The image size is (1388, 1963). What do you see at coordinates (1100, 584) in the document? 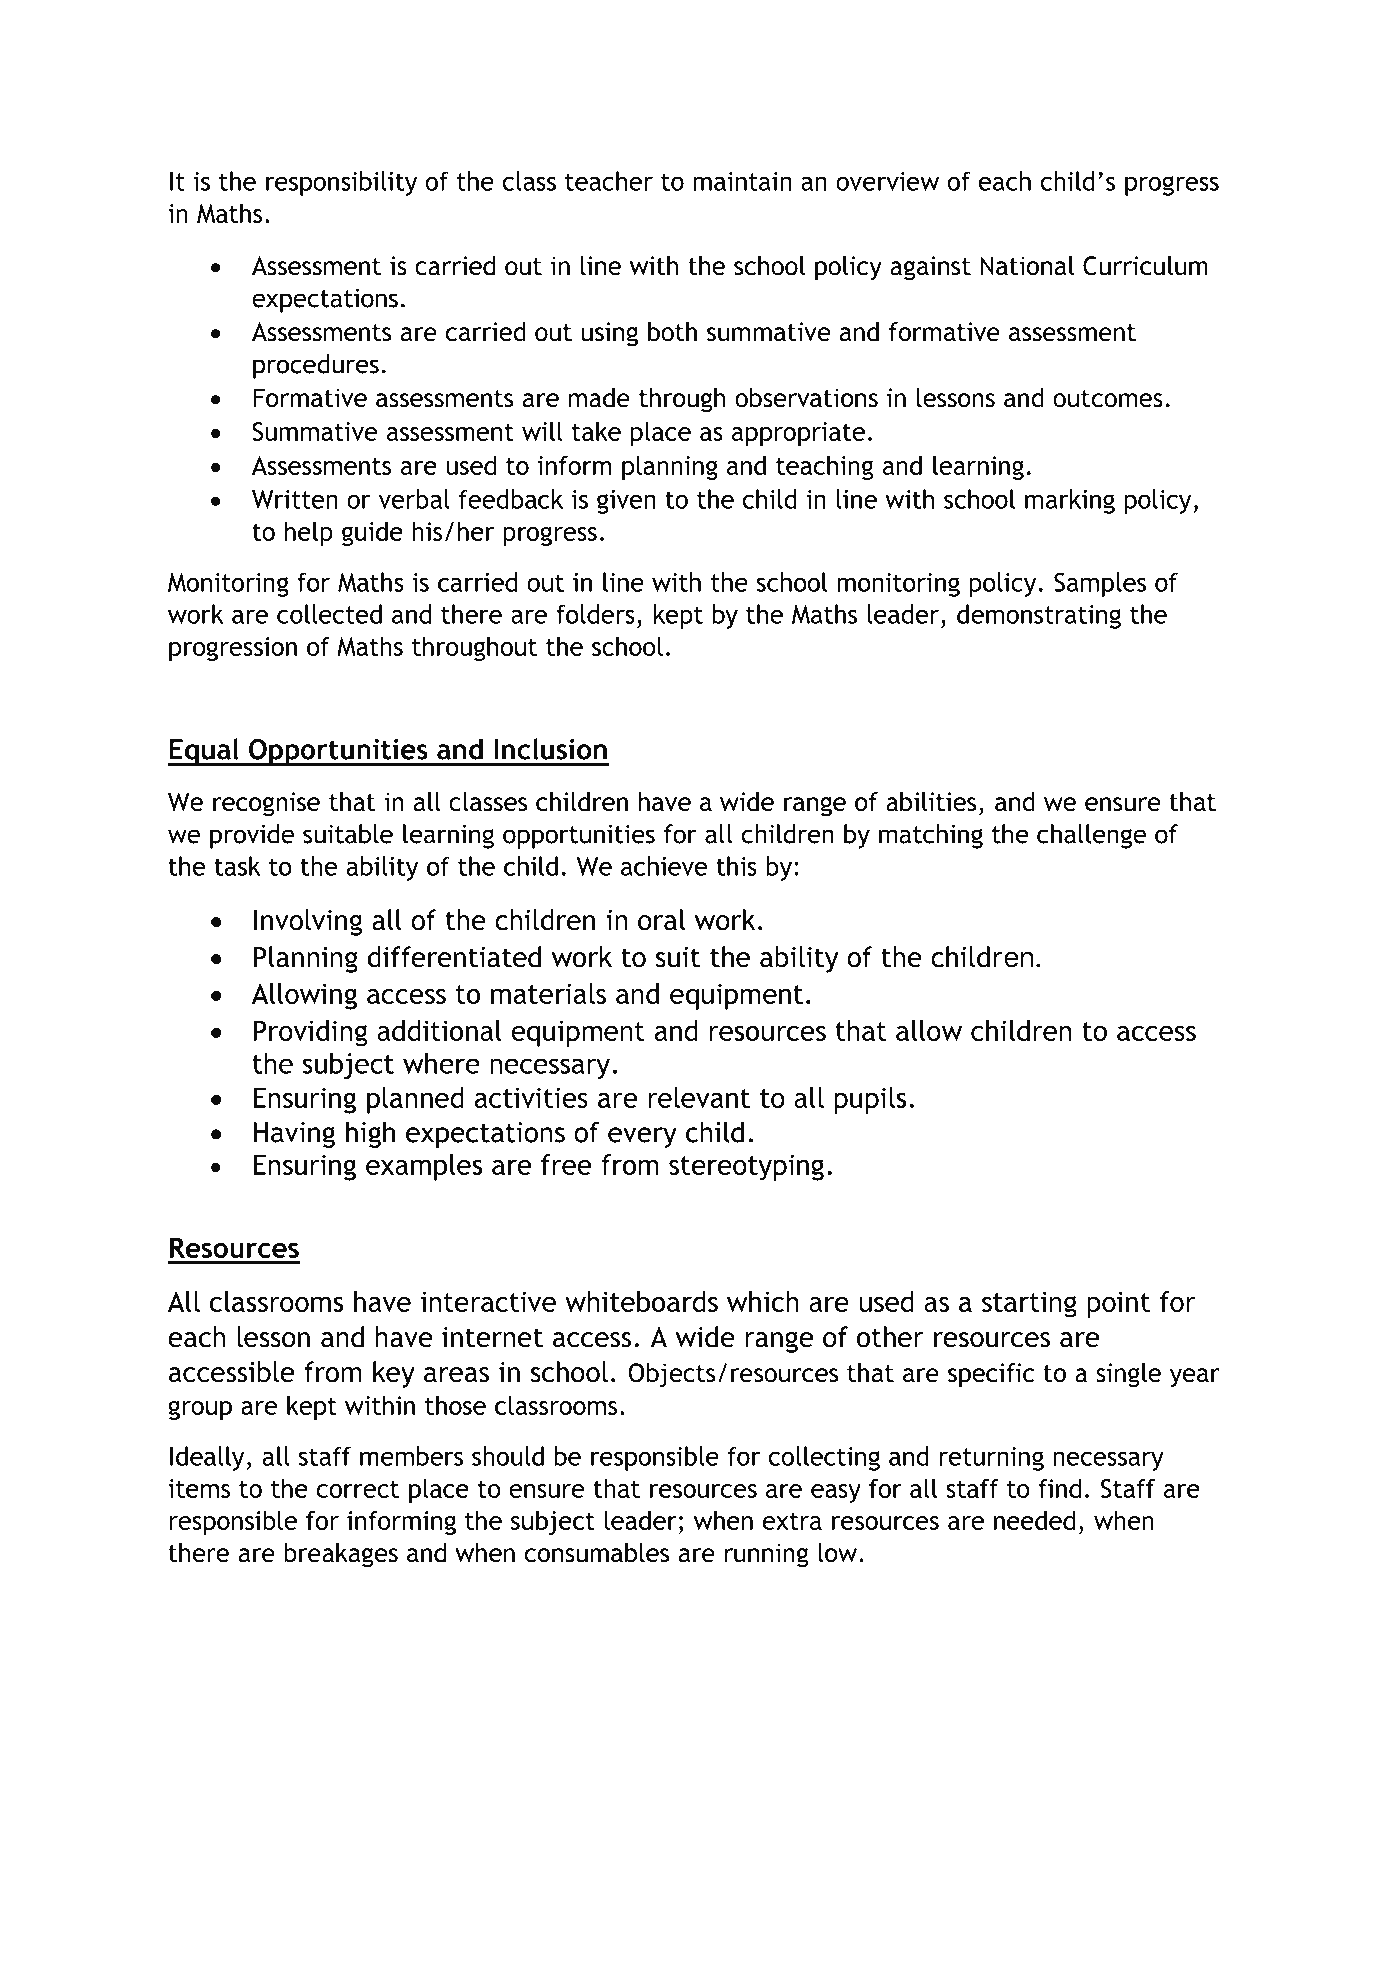
I see `Samples` at bounding box center [1100, 584].
